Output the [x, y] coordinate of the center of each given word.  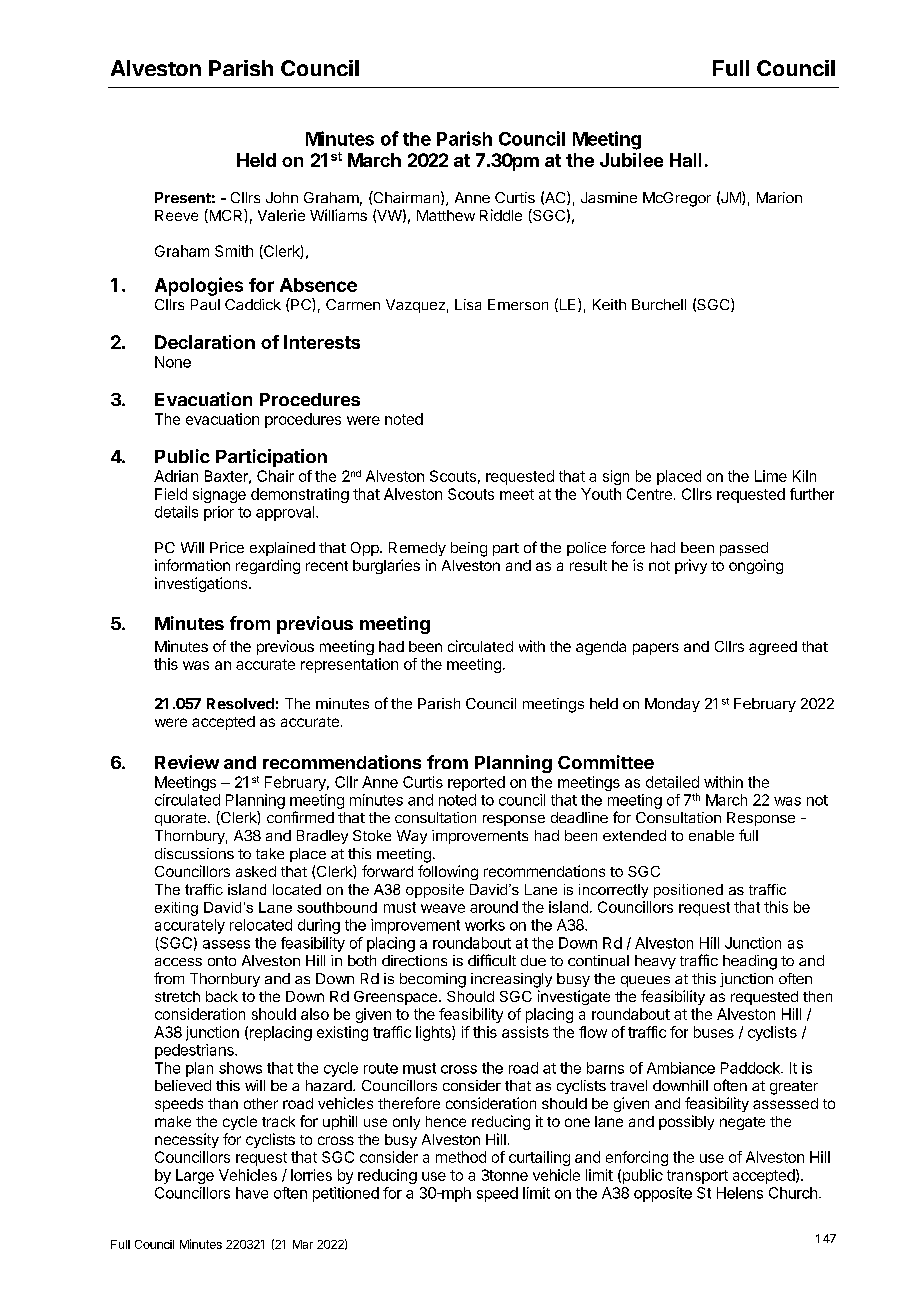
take [270, 853]
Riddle [501, 215]
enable [711, 835]
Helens [740, 1193]
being [469, 549]
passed [744, 549]
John [282, 197]
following [448, 872]
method [461, 1157]
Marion [779, 197]
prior [219, 513]
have [252, 1193]
